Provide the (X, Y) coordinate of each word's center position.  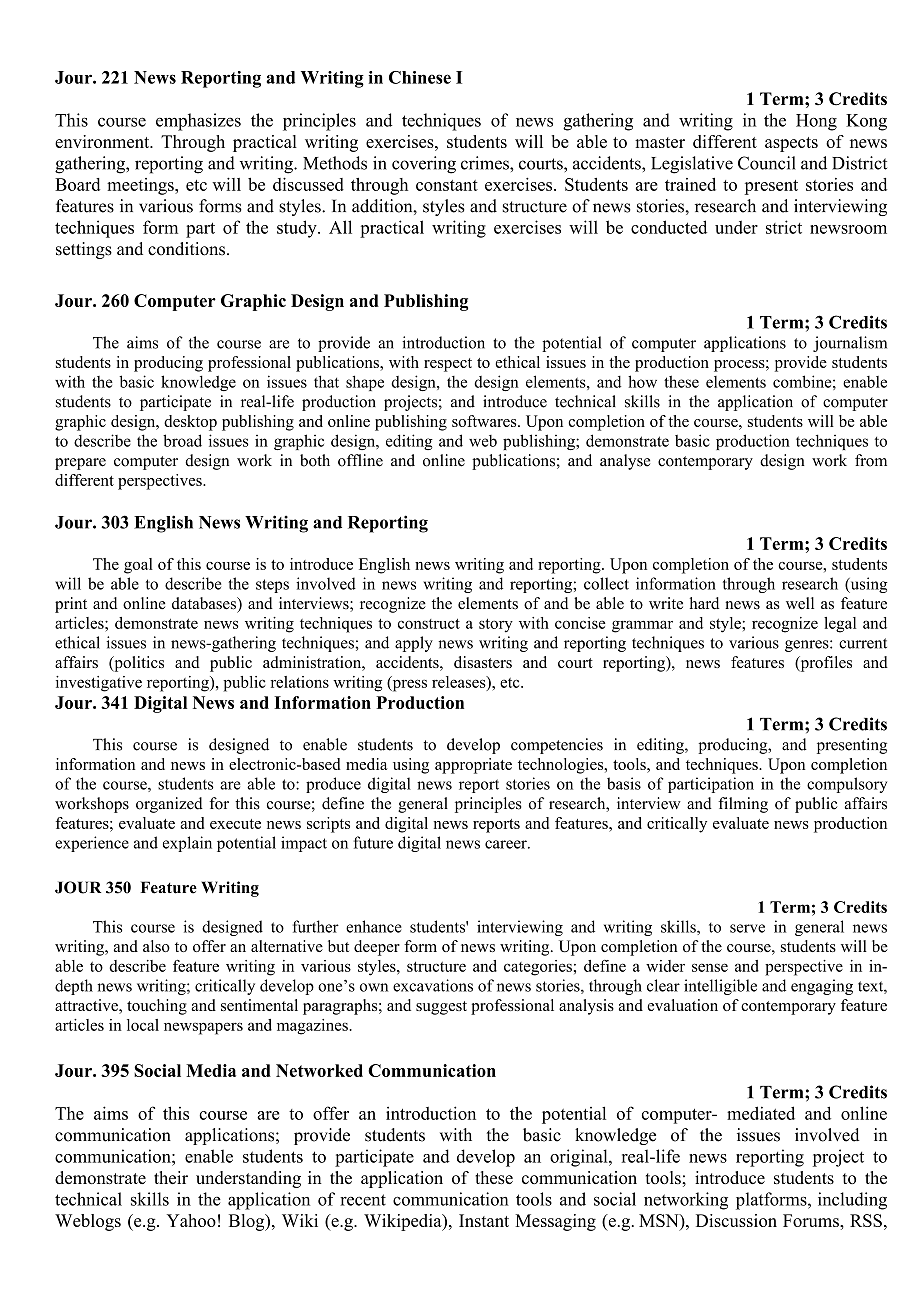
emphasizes (198, 122)
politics (138, 664)
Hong (816, 122)
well (800, 603)
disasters (483, 662)
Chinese (420, 77)
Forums (812, 1220)
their (171, 1177)
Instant (484, 1220)
